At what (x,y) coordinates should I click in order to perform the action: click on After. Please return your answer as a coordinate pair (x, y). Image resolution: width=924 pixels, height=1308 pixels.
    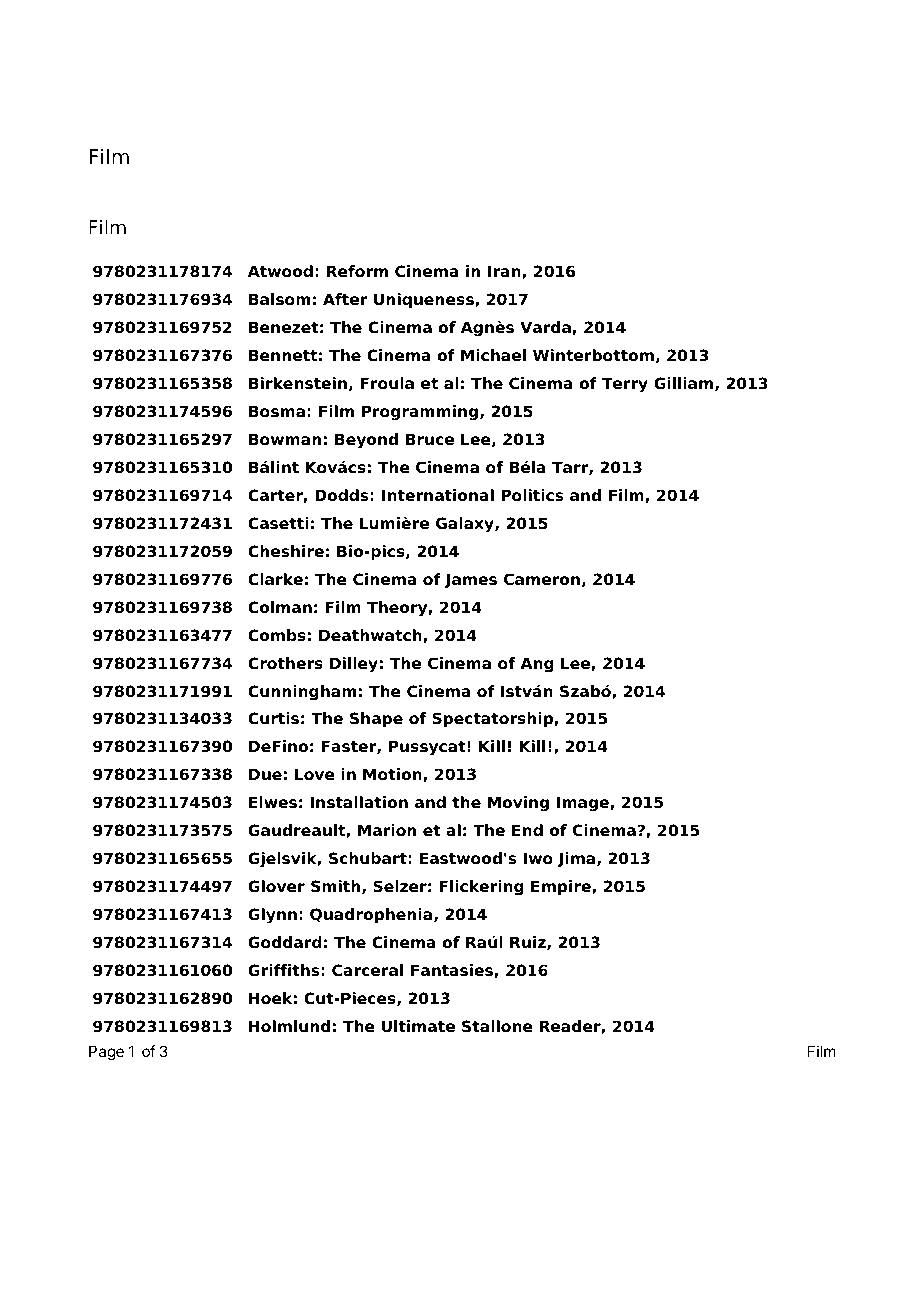
    Looking at the image, I should click on (345, 299).
